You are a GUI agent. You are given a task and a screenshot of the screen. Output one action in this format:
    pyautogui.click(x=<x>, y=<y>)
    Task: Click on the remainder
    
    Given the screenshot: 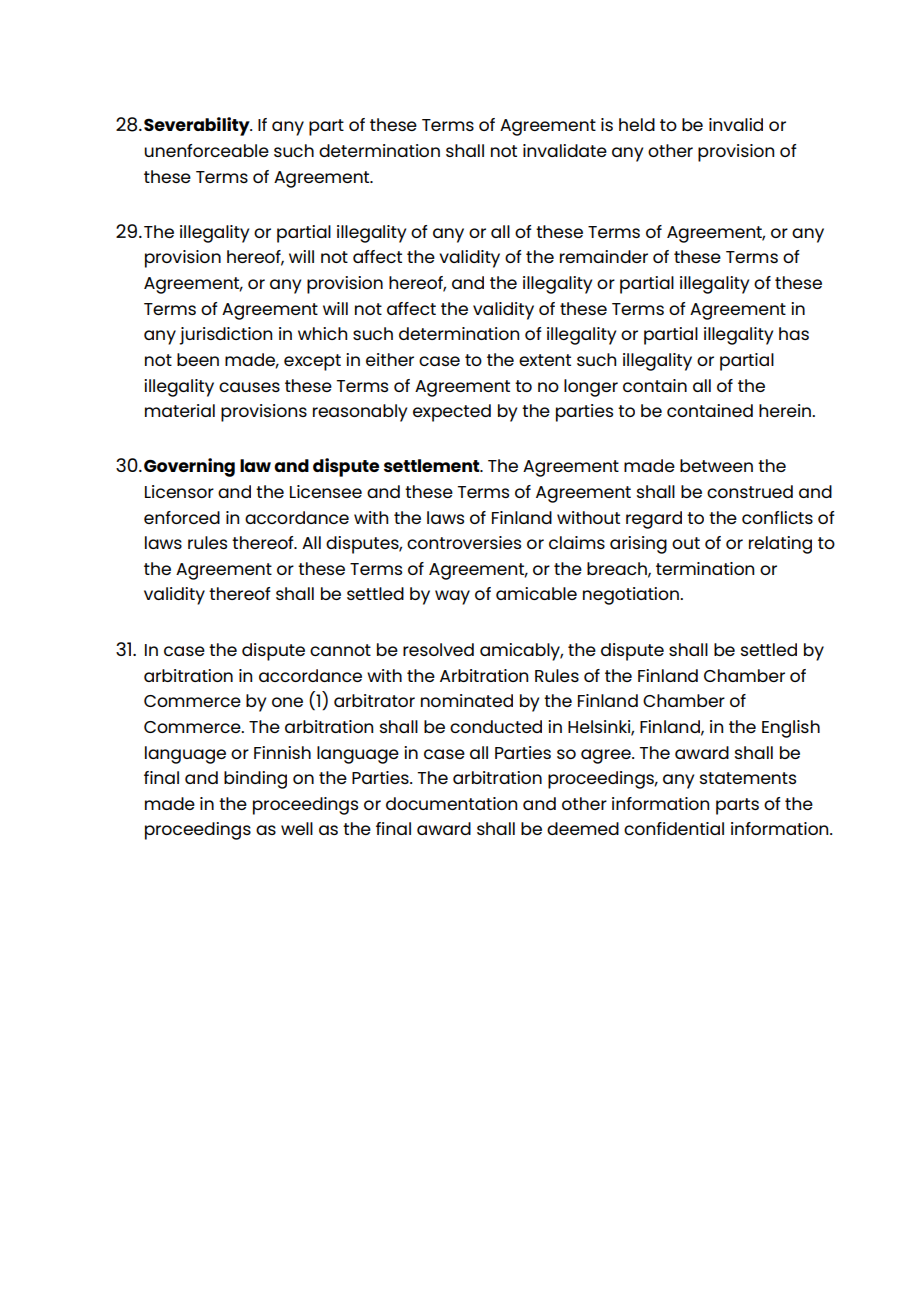 What is the action you would take?
    pyautogui.click(x=604, y=256)
